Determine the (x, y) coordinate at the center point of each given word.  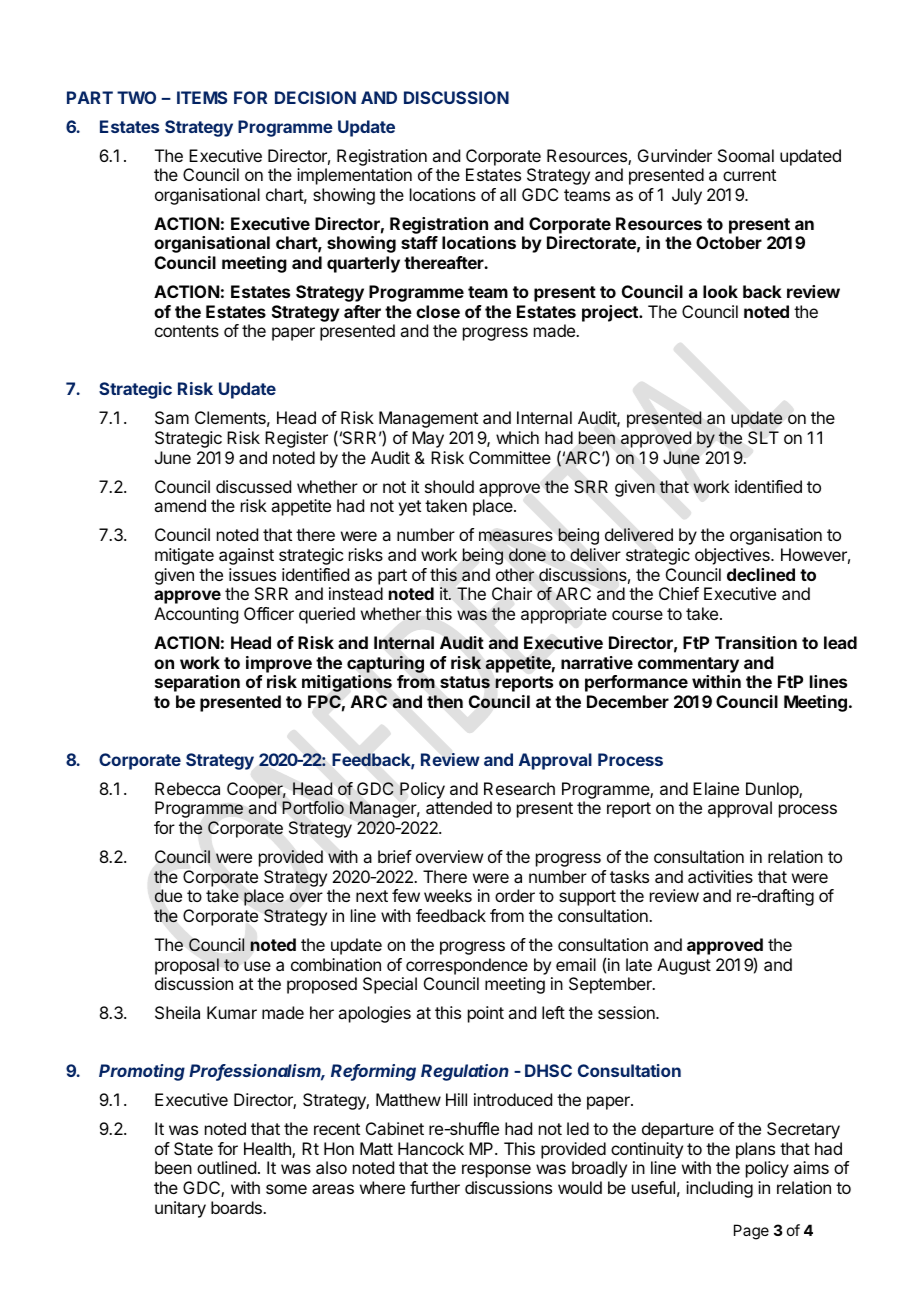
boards (237, 1207)
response (496, 1171)
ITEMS (202, 97)
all (508, 194)
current (749, 175)
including (719, 1189)
